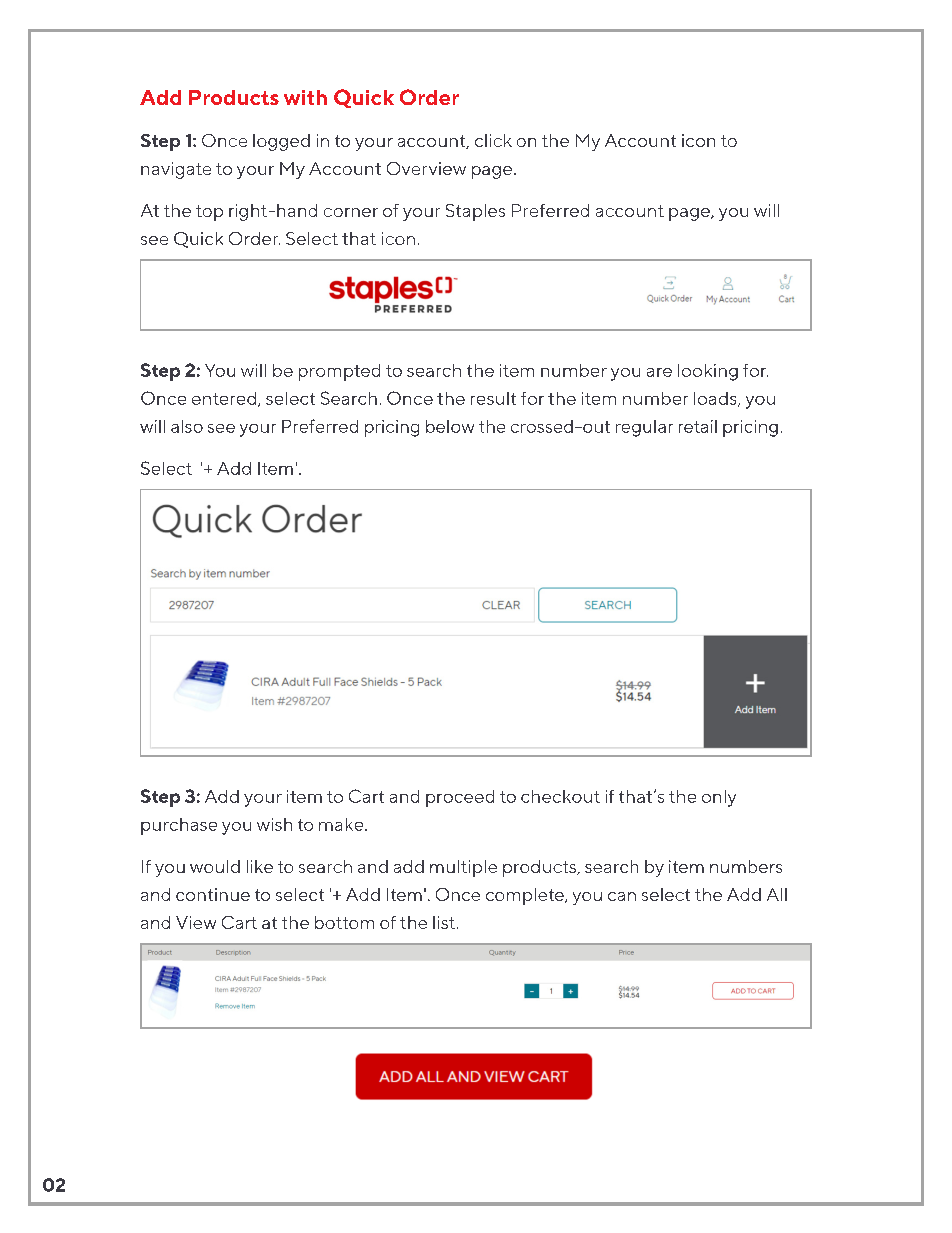 Image resolution: width=952 pixels, height=1233 pixels. Describe the element at coordinates (463, 868) in the page. I see `multiple` at that location.
